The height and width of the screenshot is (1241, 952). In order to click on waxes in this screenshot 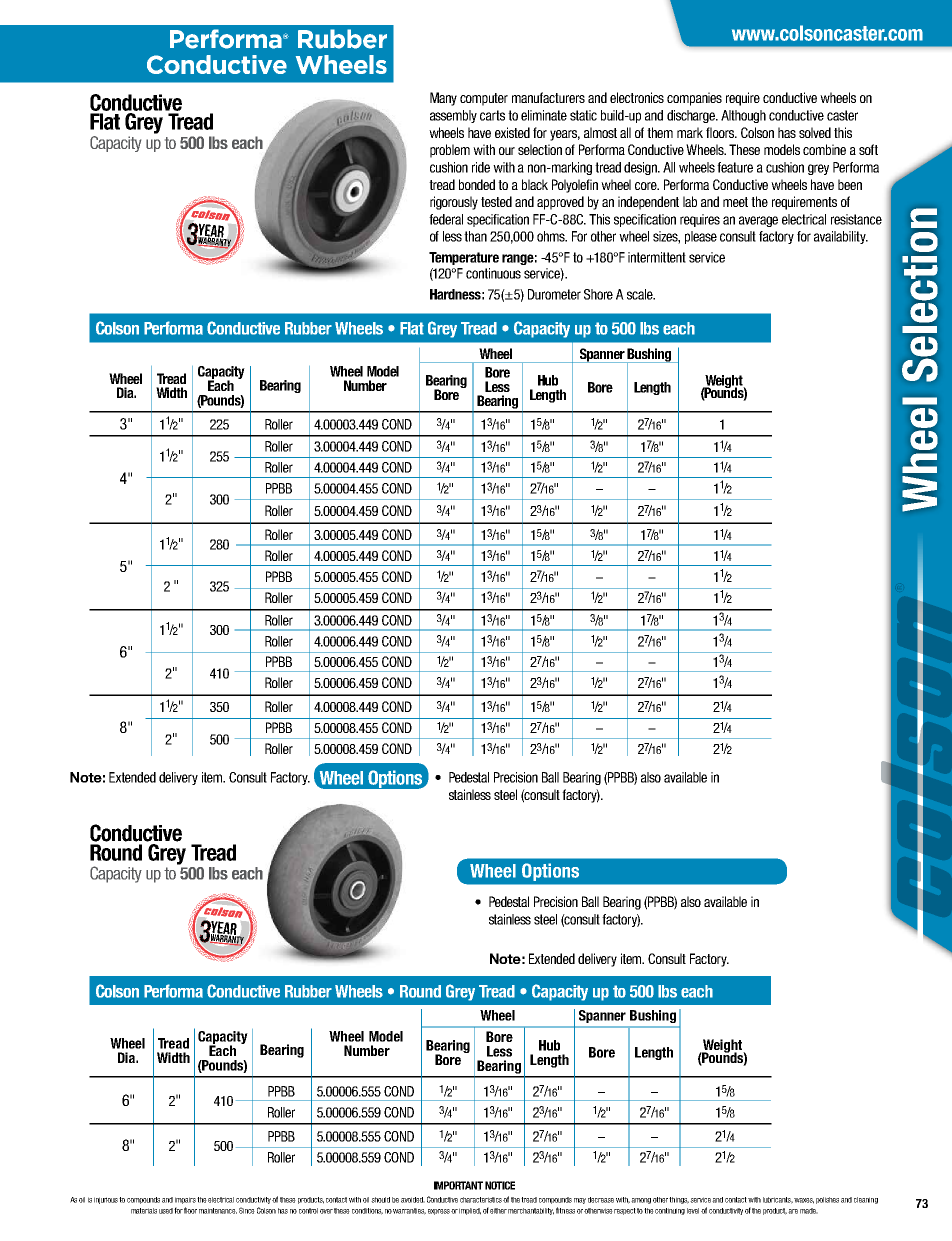, I will do `click(804, 1201)`.
